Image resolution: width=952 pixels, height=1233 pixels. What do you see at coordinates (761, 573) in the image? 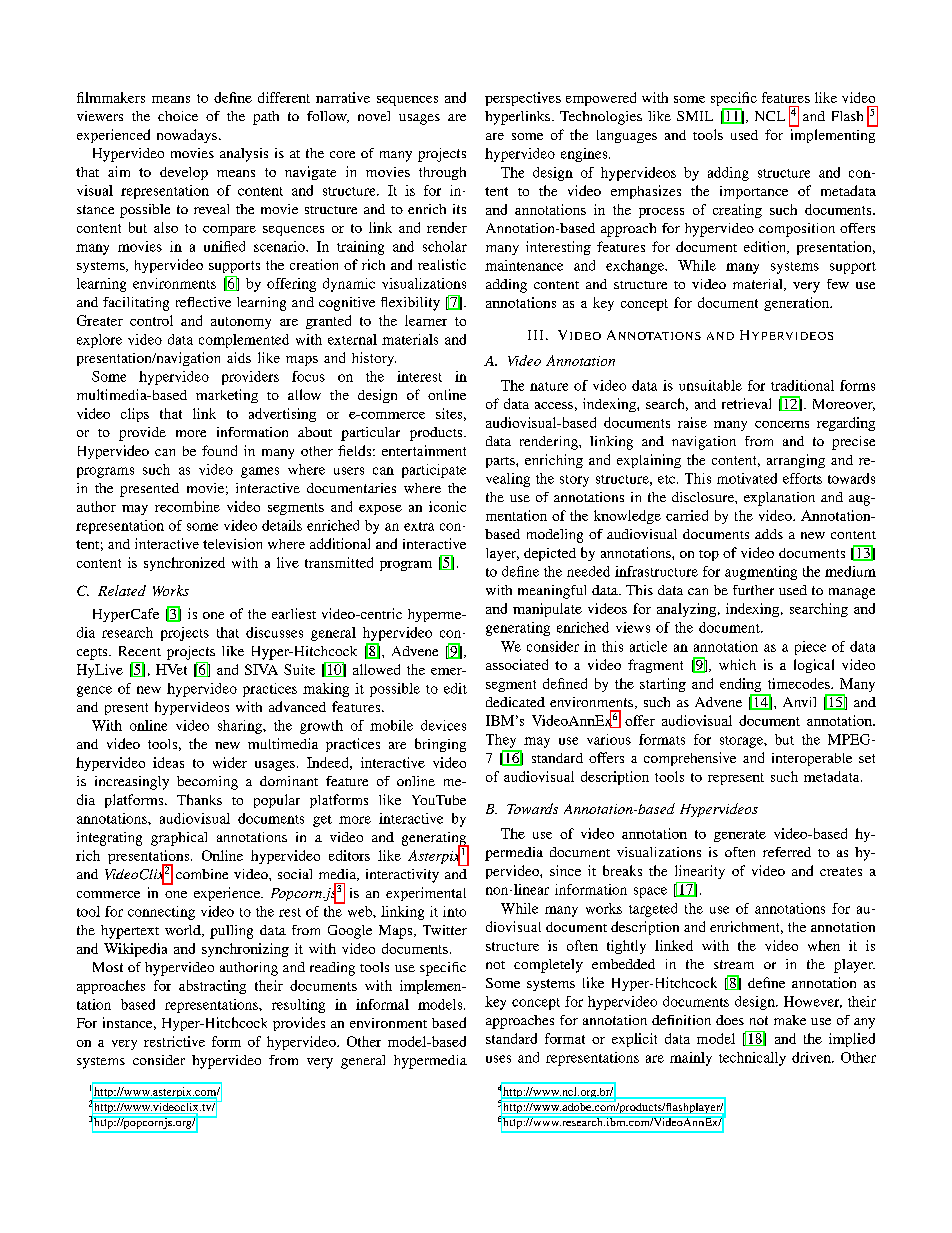
I see `augmenting` at bounding box center [761, 573].
